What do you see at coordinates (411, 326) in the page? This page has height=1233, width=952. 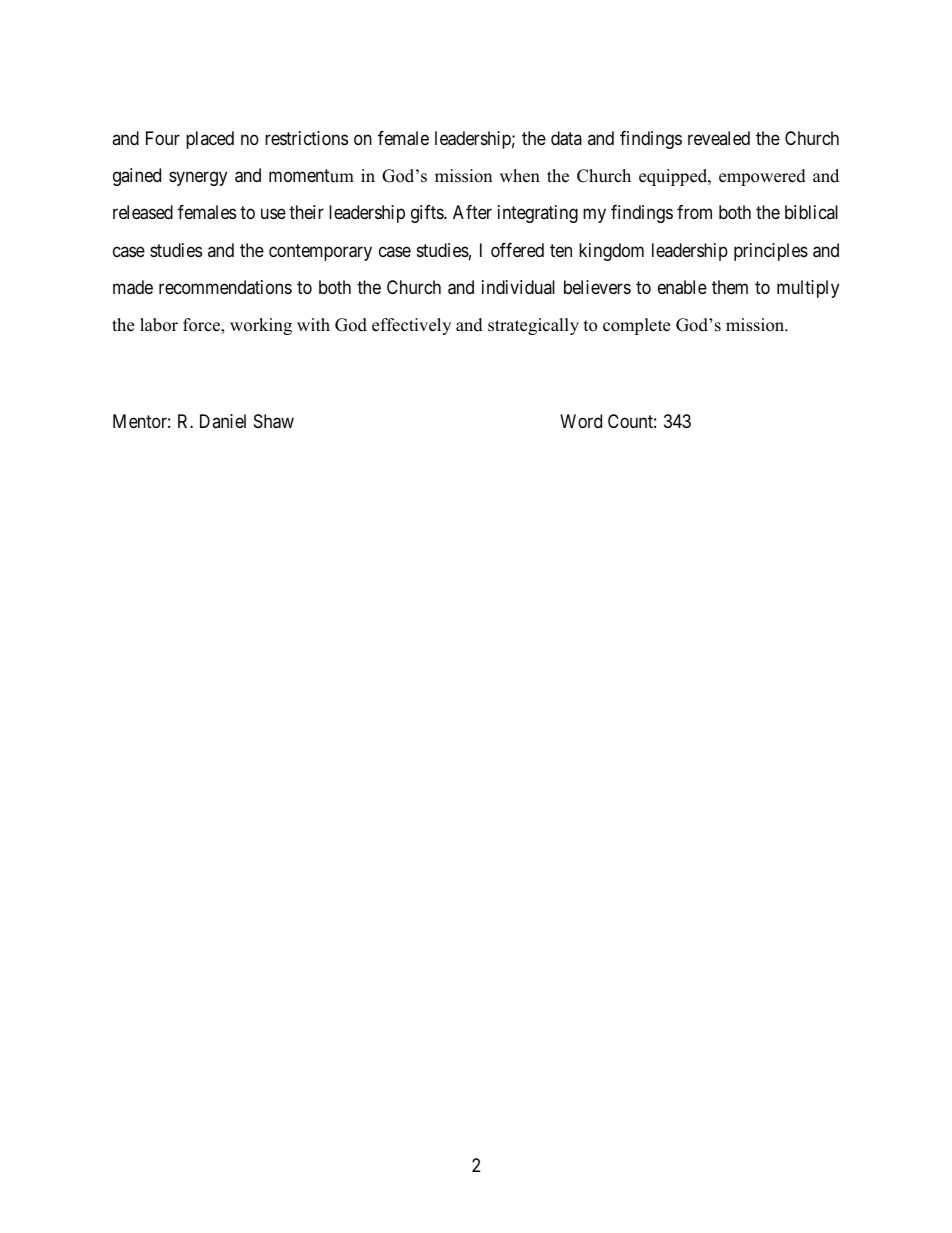 I see `effectively` at bounding box center [411, 326].
